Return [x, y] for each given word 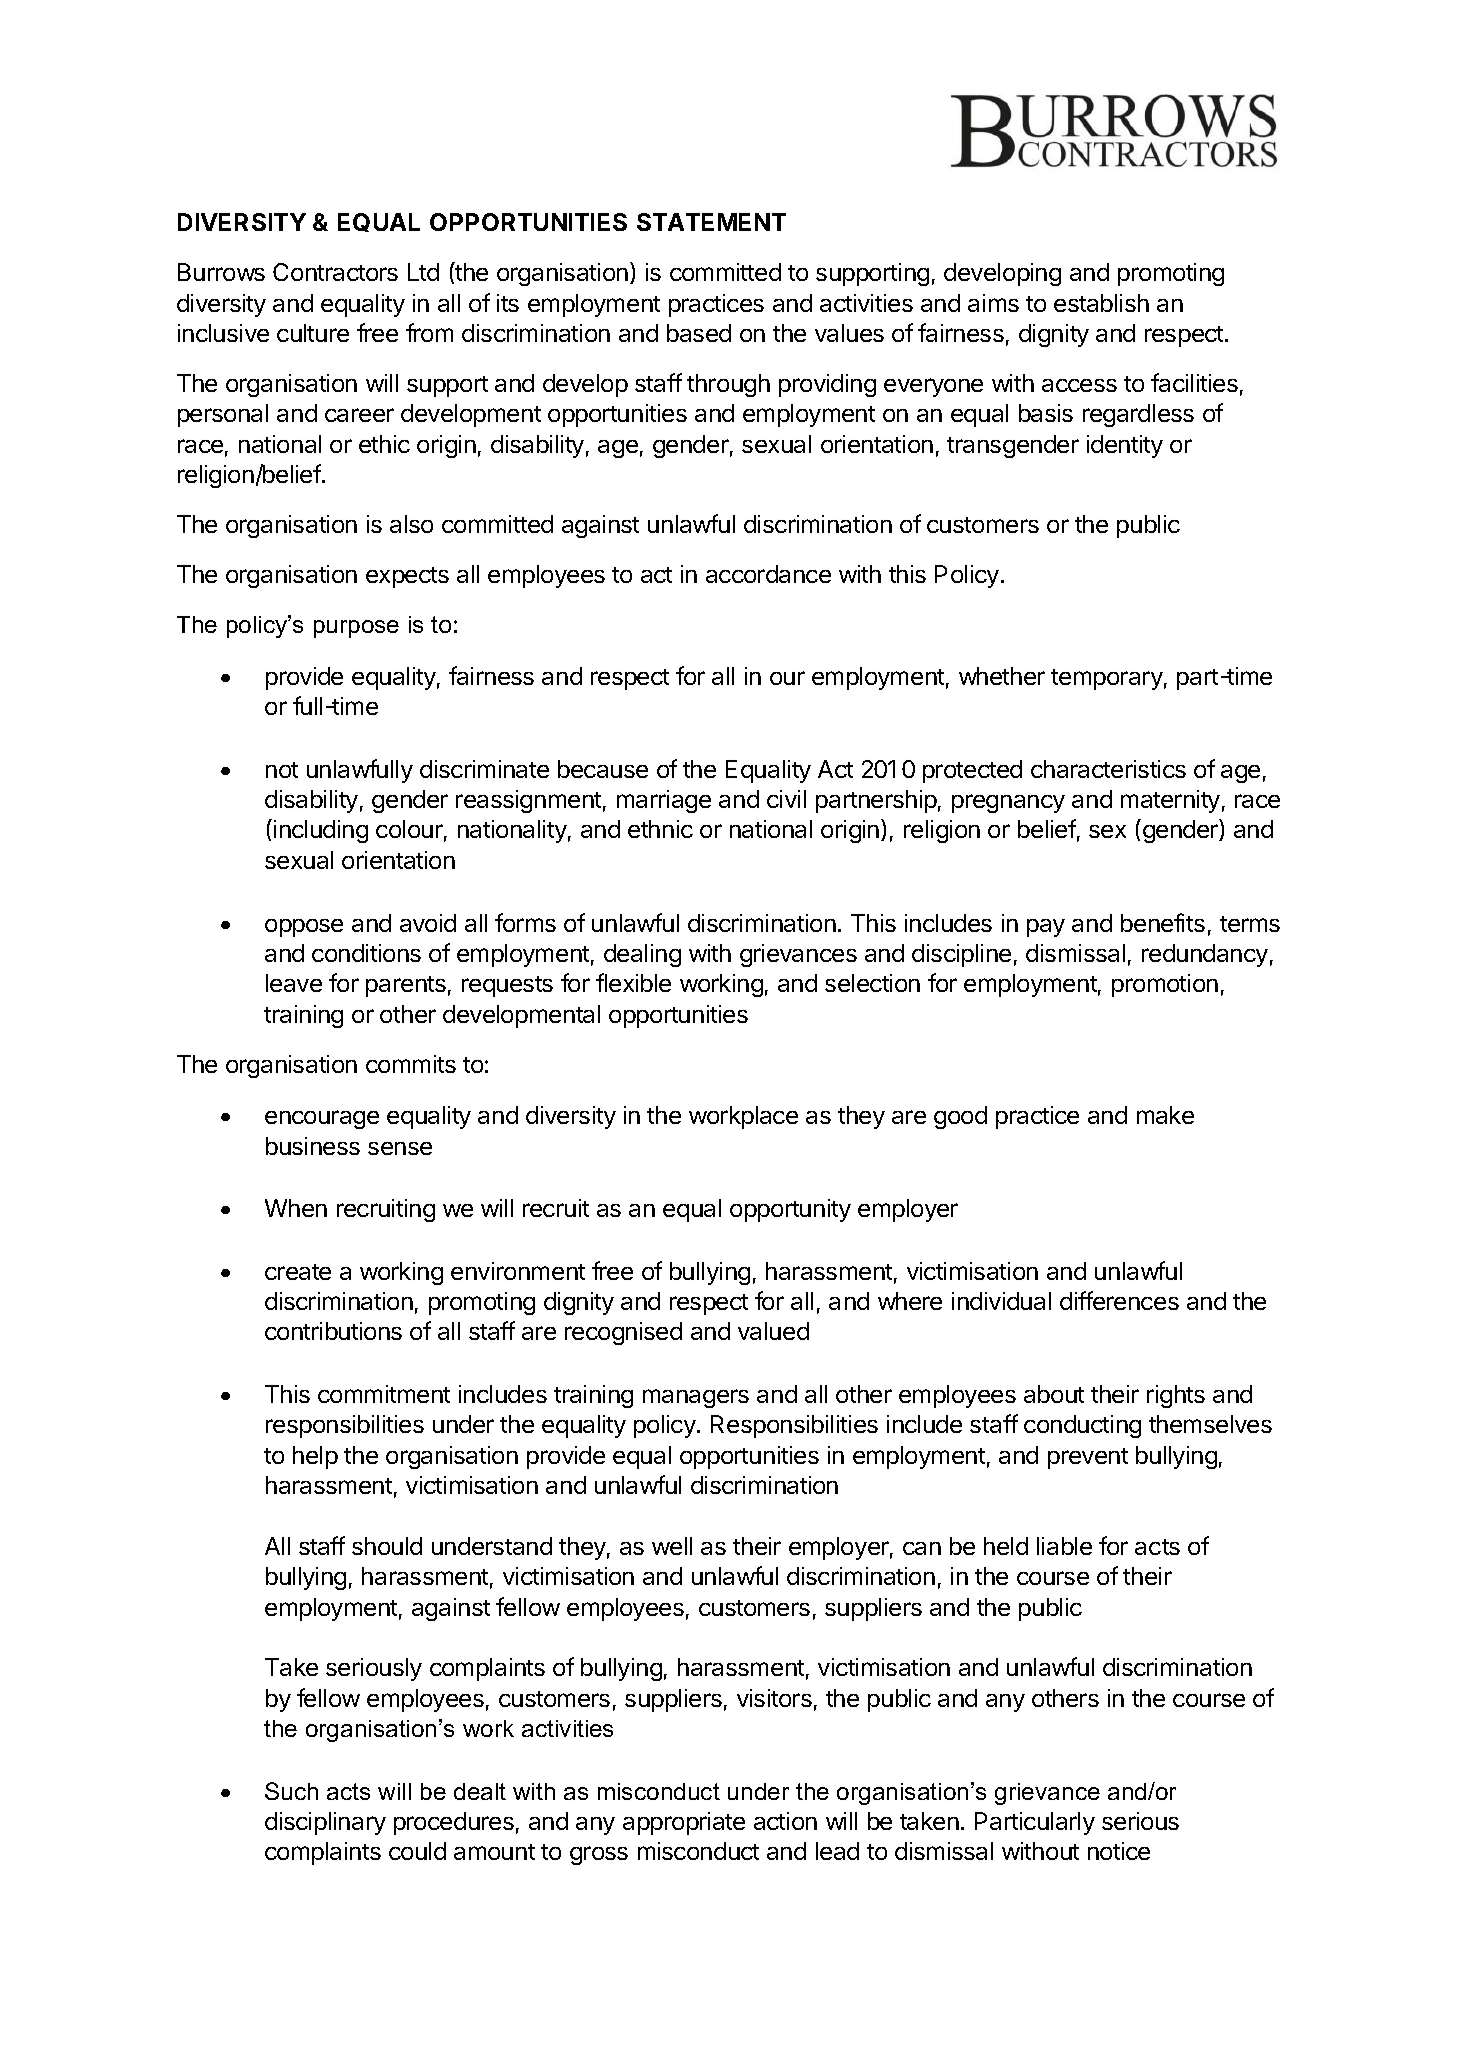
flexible [633, 982]
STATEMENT [711, 222]
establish [1101, 303]
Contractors [335, 272]
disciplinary [325, 1823]
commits [411, 1064]
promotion [1165, 985]
